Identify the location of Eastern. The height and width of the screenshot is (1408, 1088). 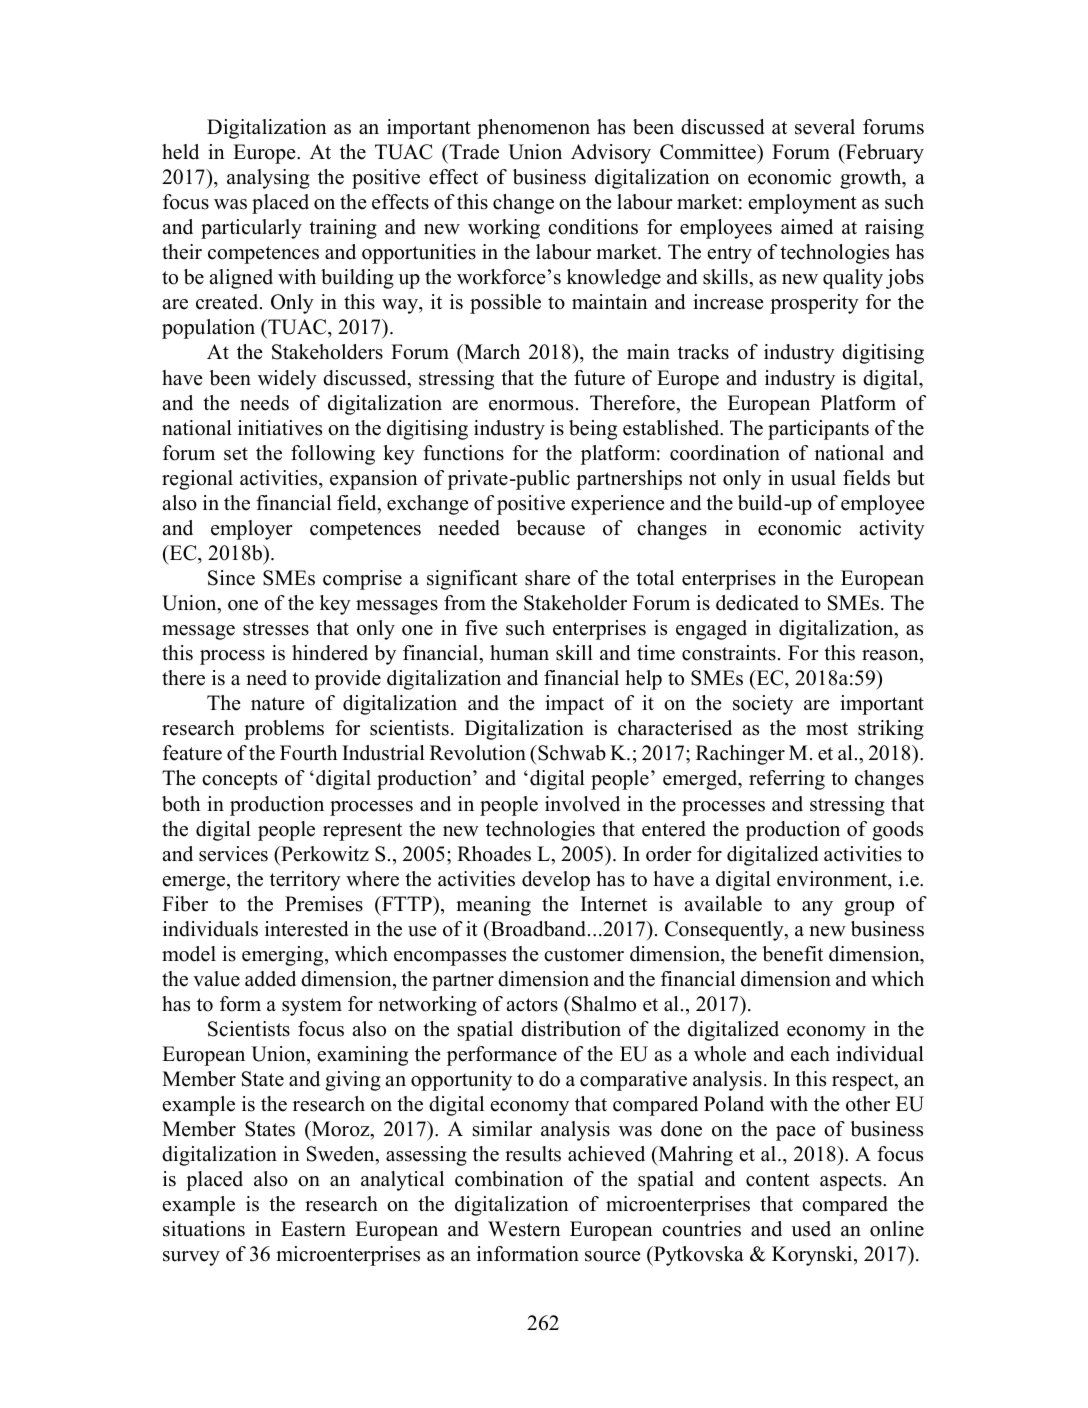
(313, 1229).
